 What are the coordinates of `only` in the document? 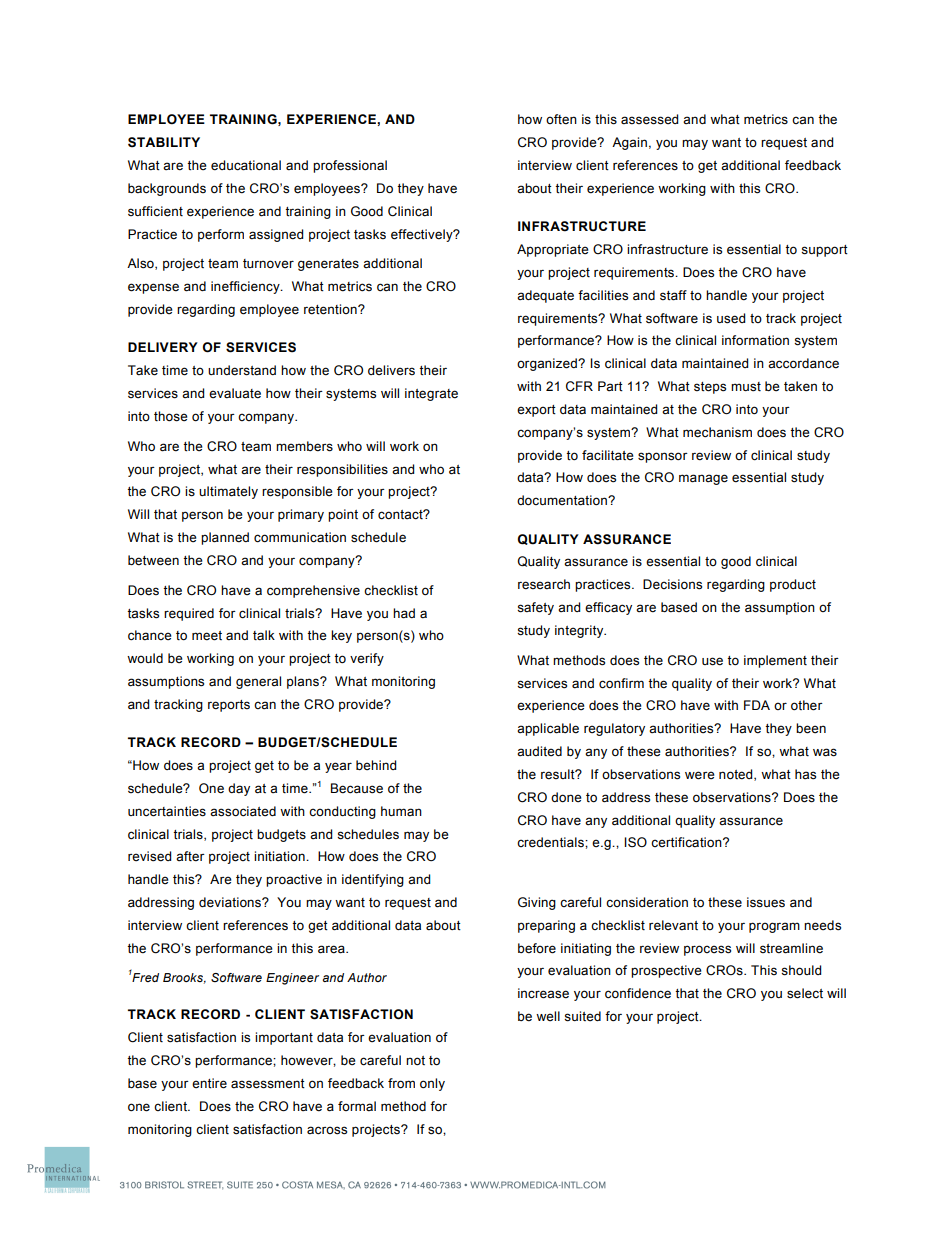 It's located at (432, 1084).
